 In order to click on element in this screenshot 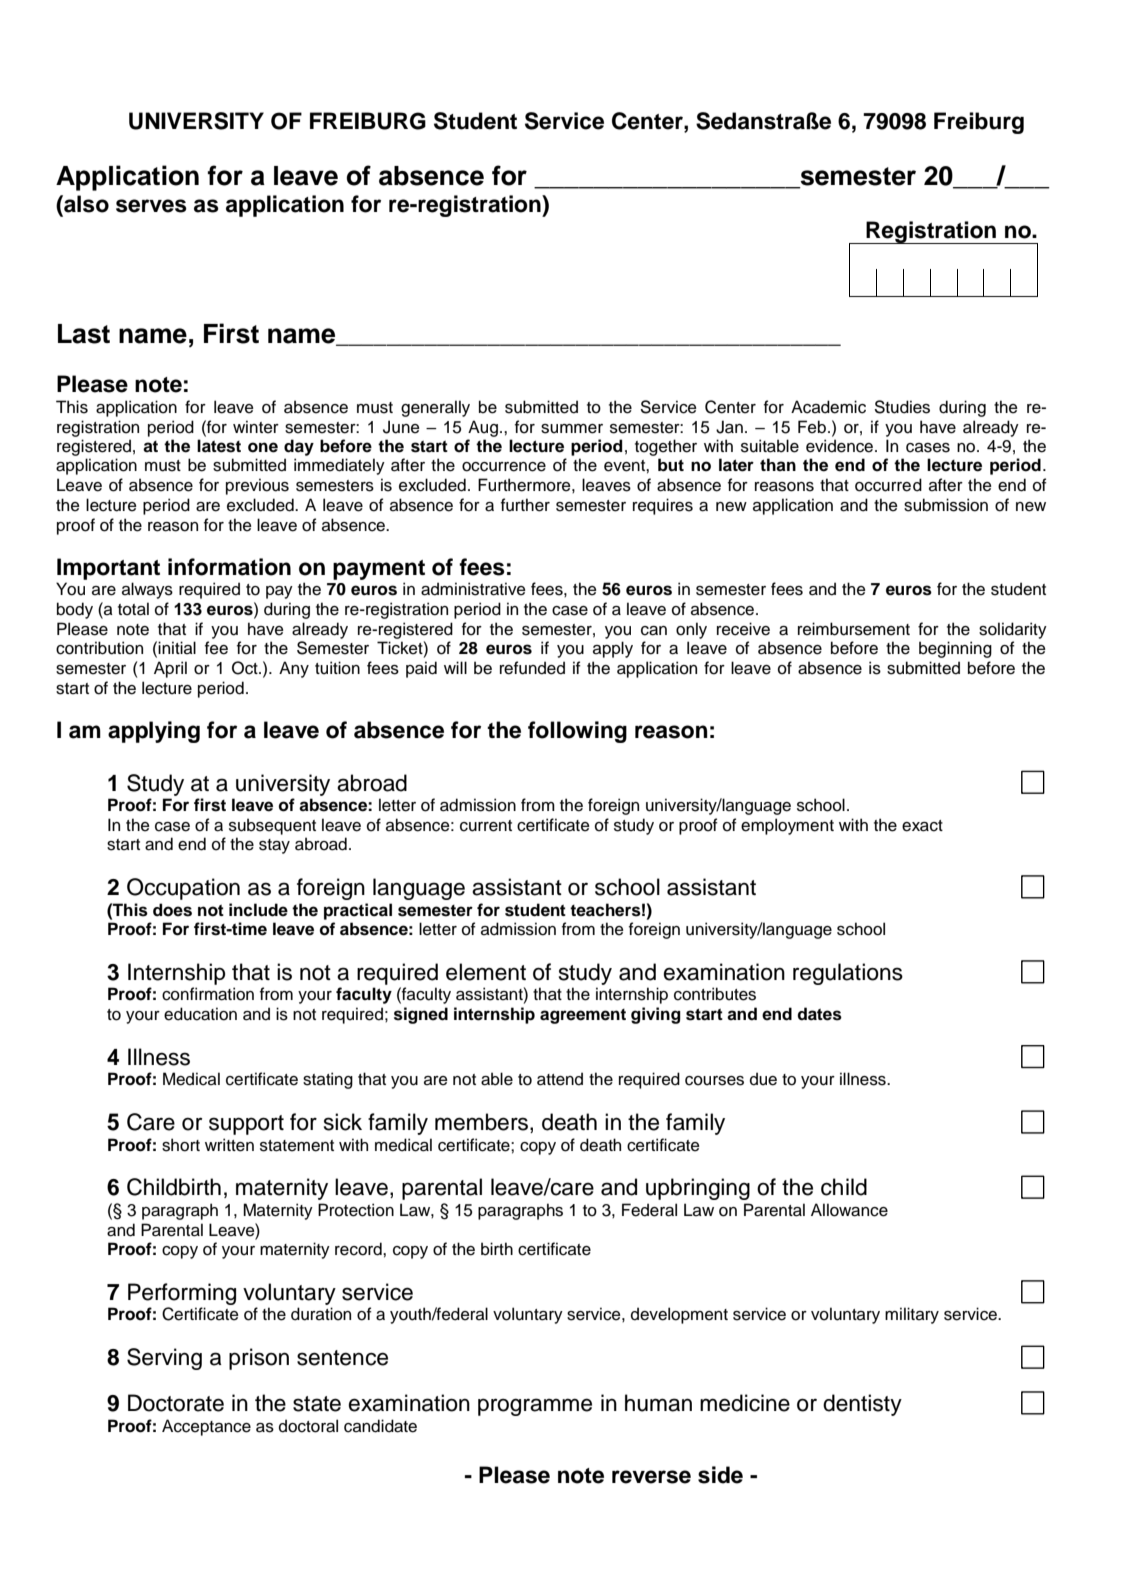, I will do `click(486, 972)`.
